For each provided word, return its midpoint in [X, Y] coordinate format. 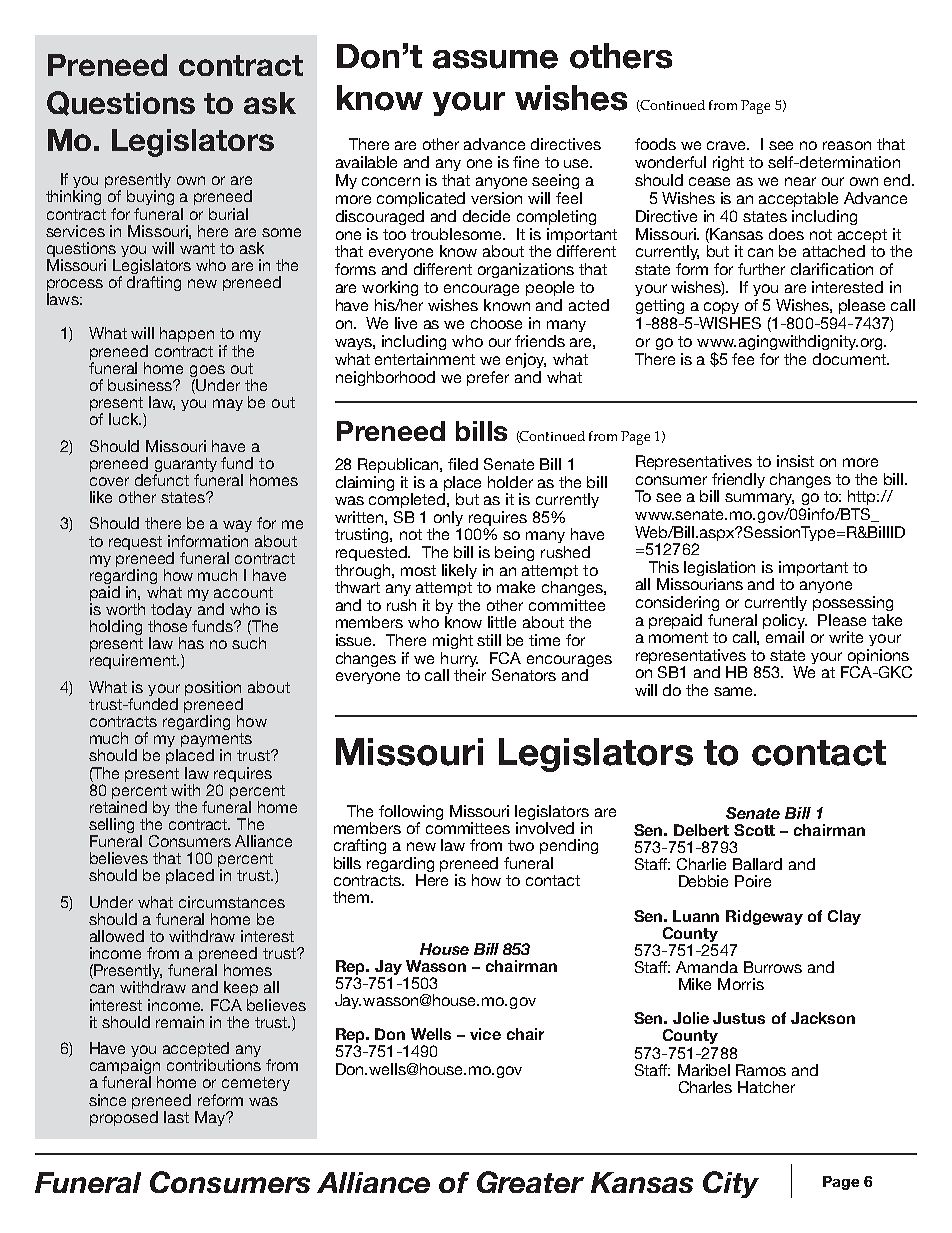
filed [463, 464]
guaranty [186, 466]
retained [118, 807]
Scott [754, 830]
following [411, 814]
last [176, 1117]
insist [795, 461]
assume [495, 59]
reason [847, 145]
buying [150, 197]
